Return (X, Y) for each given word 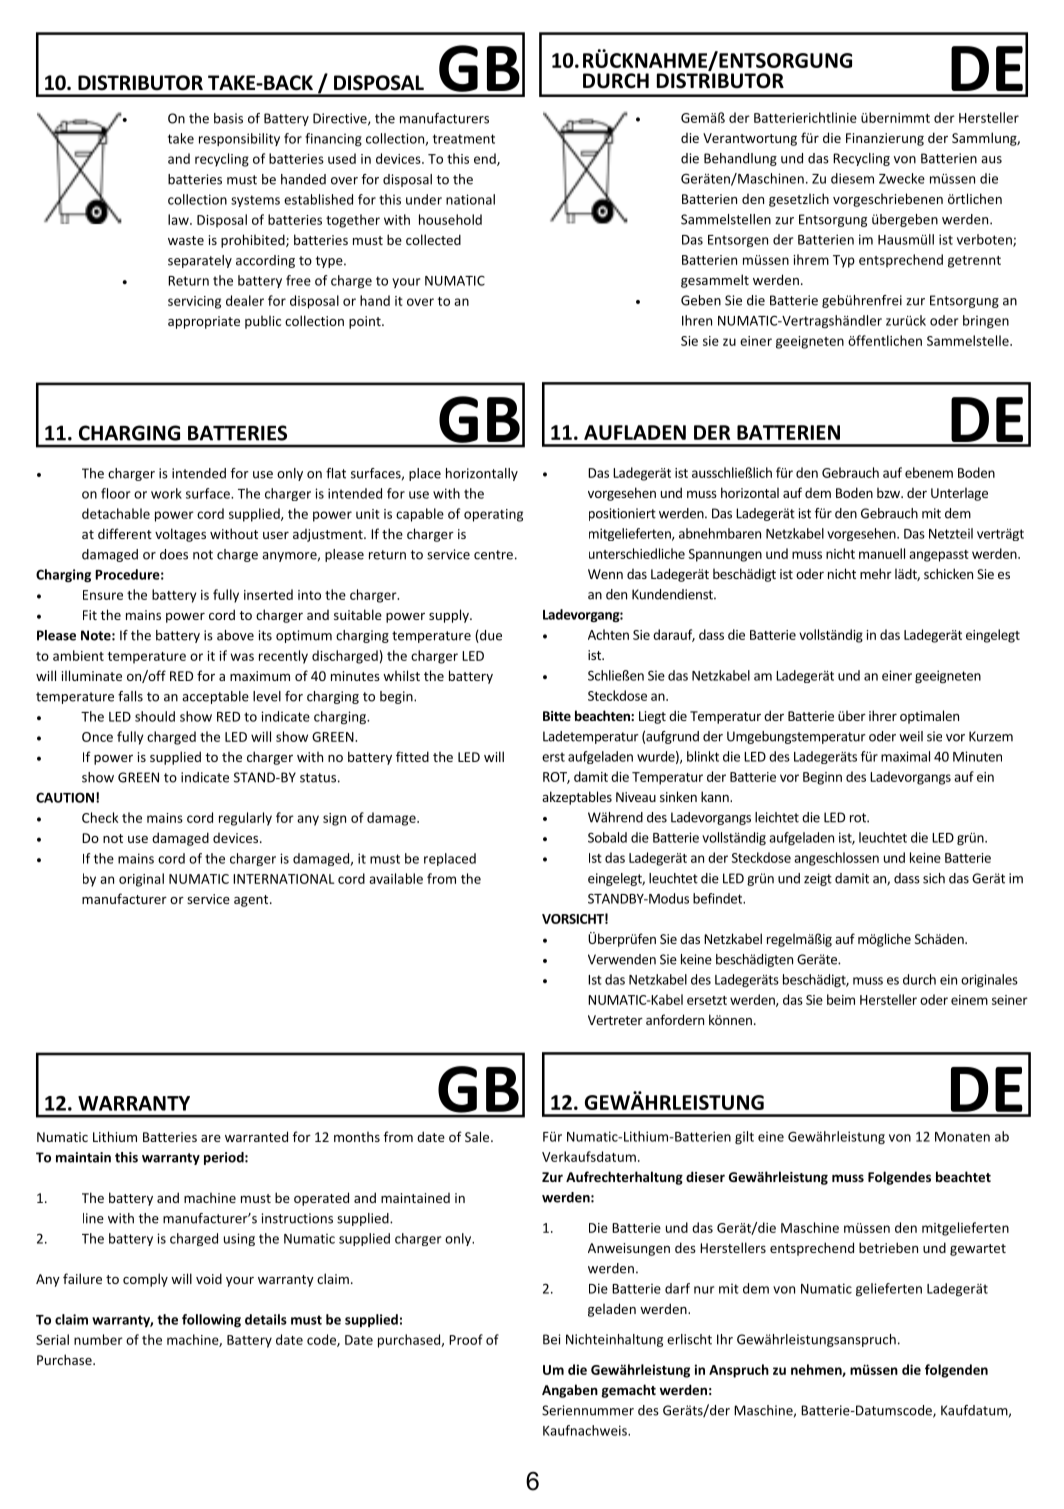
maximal (905, 756)
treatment (464, 139)
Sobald (607, 837)
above (235, 635)
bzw (890, 493)
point (366, 322)
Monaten (962, 1137)
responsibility (239, 139)
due (490, 636)
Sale (478, 1136)
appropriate (204, 322)
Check (100, 817)
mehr (876, 573)
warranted (256, 1136)
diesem (852, 178)
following (211, 1320)
